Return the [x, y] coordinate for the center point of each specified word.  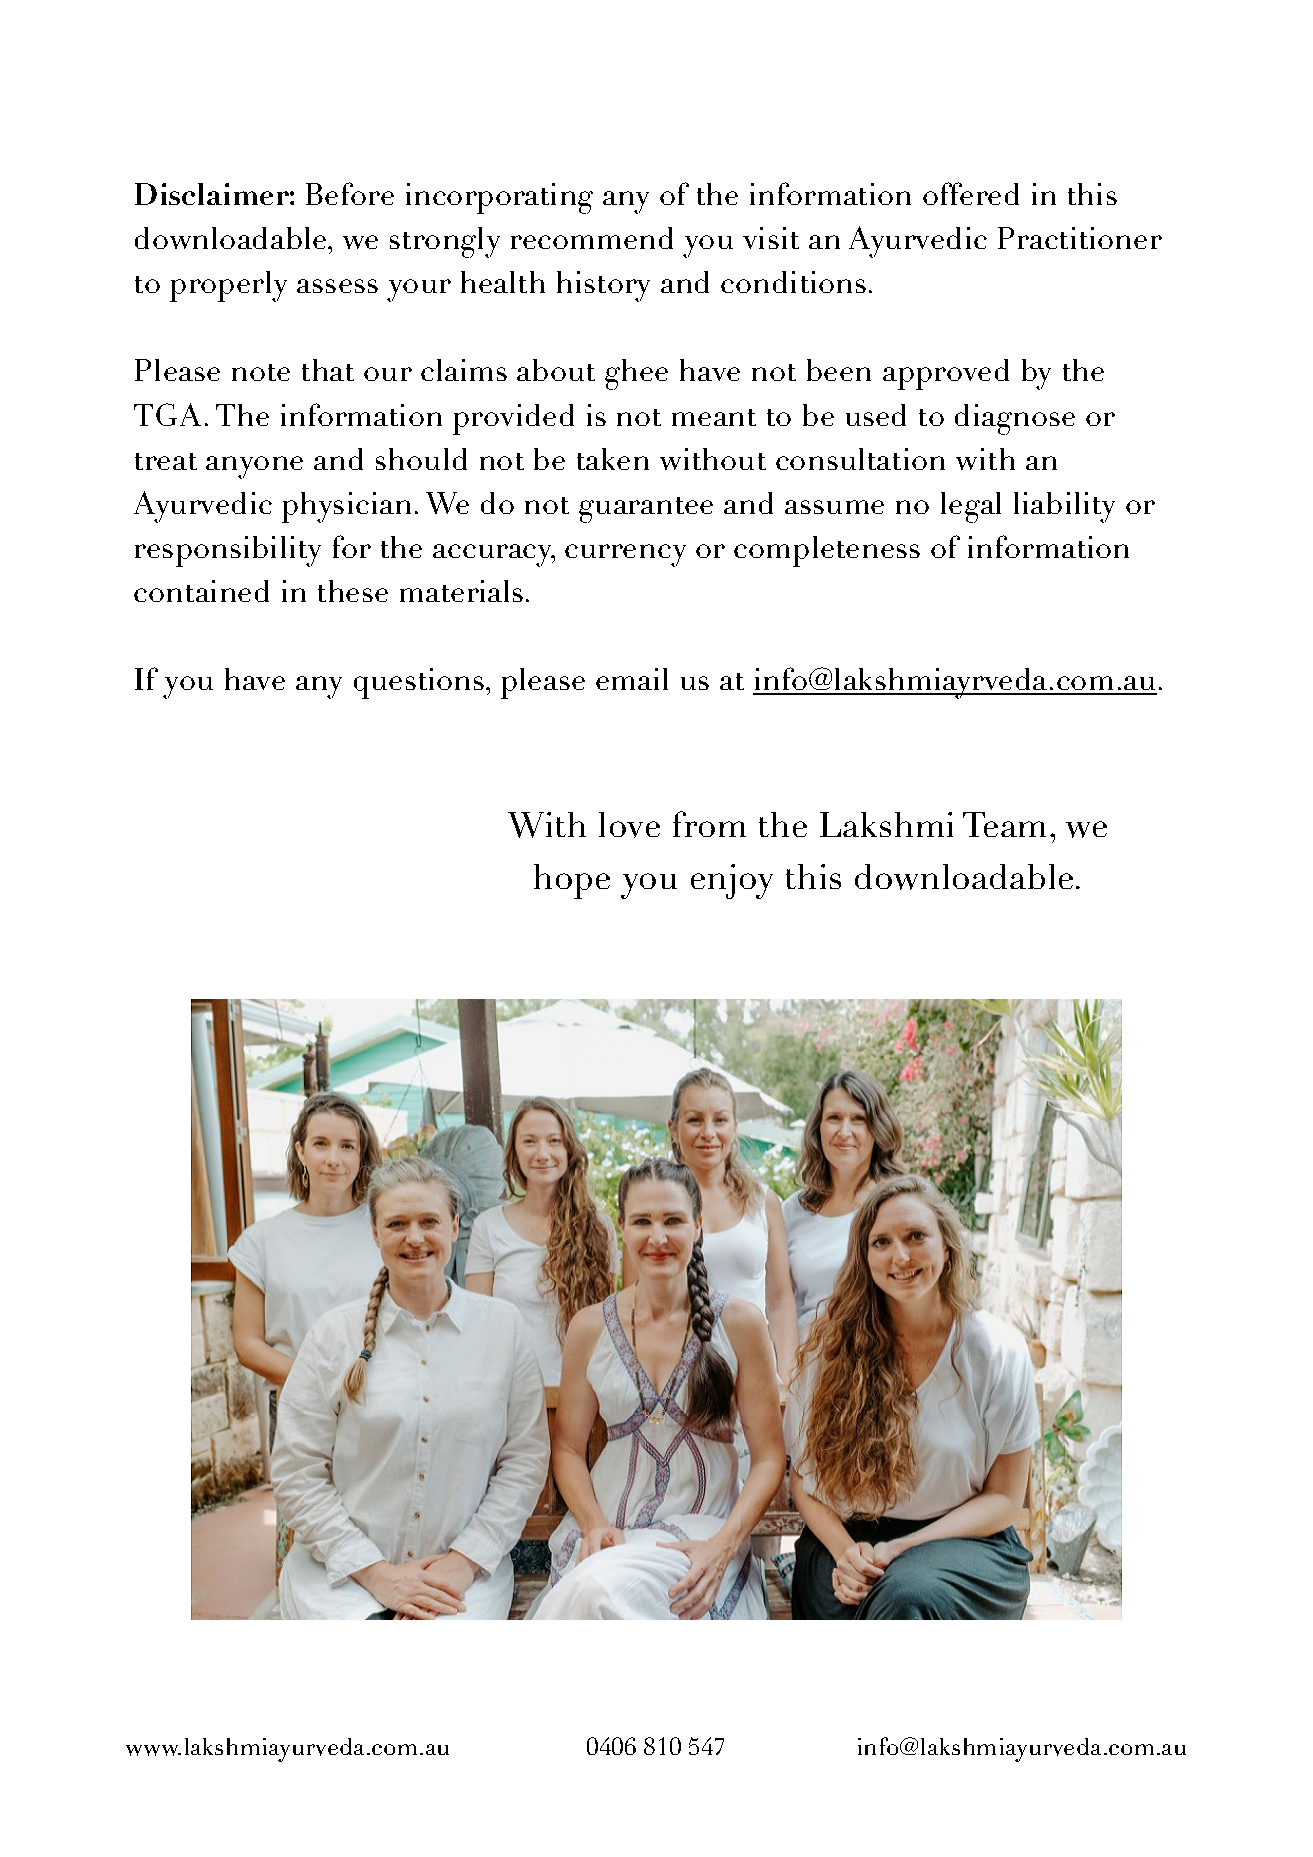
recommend [592, 238]
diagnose [1015, 419]
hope [572, 881]
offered [971, 193]
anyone [254, 467]
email [632, 679]
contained [201, 591]
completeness [827, 551]
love [629, 825]
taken [613, 459]
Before [350, 193]
